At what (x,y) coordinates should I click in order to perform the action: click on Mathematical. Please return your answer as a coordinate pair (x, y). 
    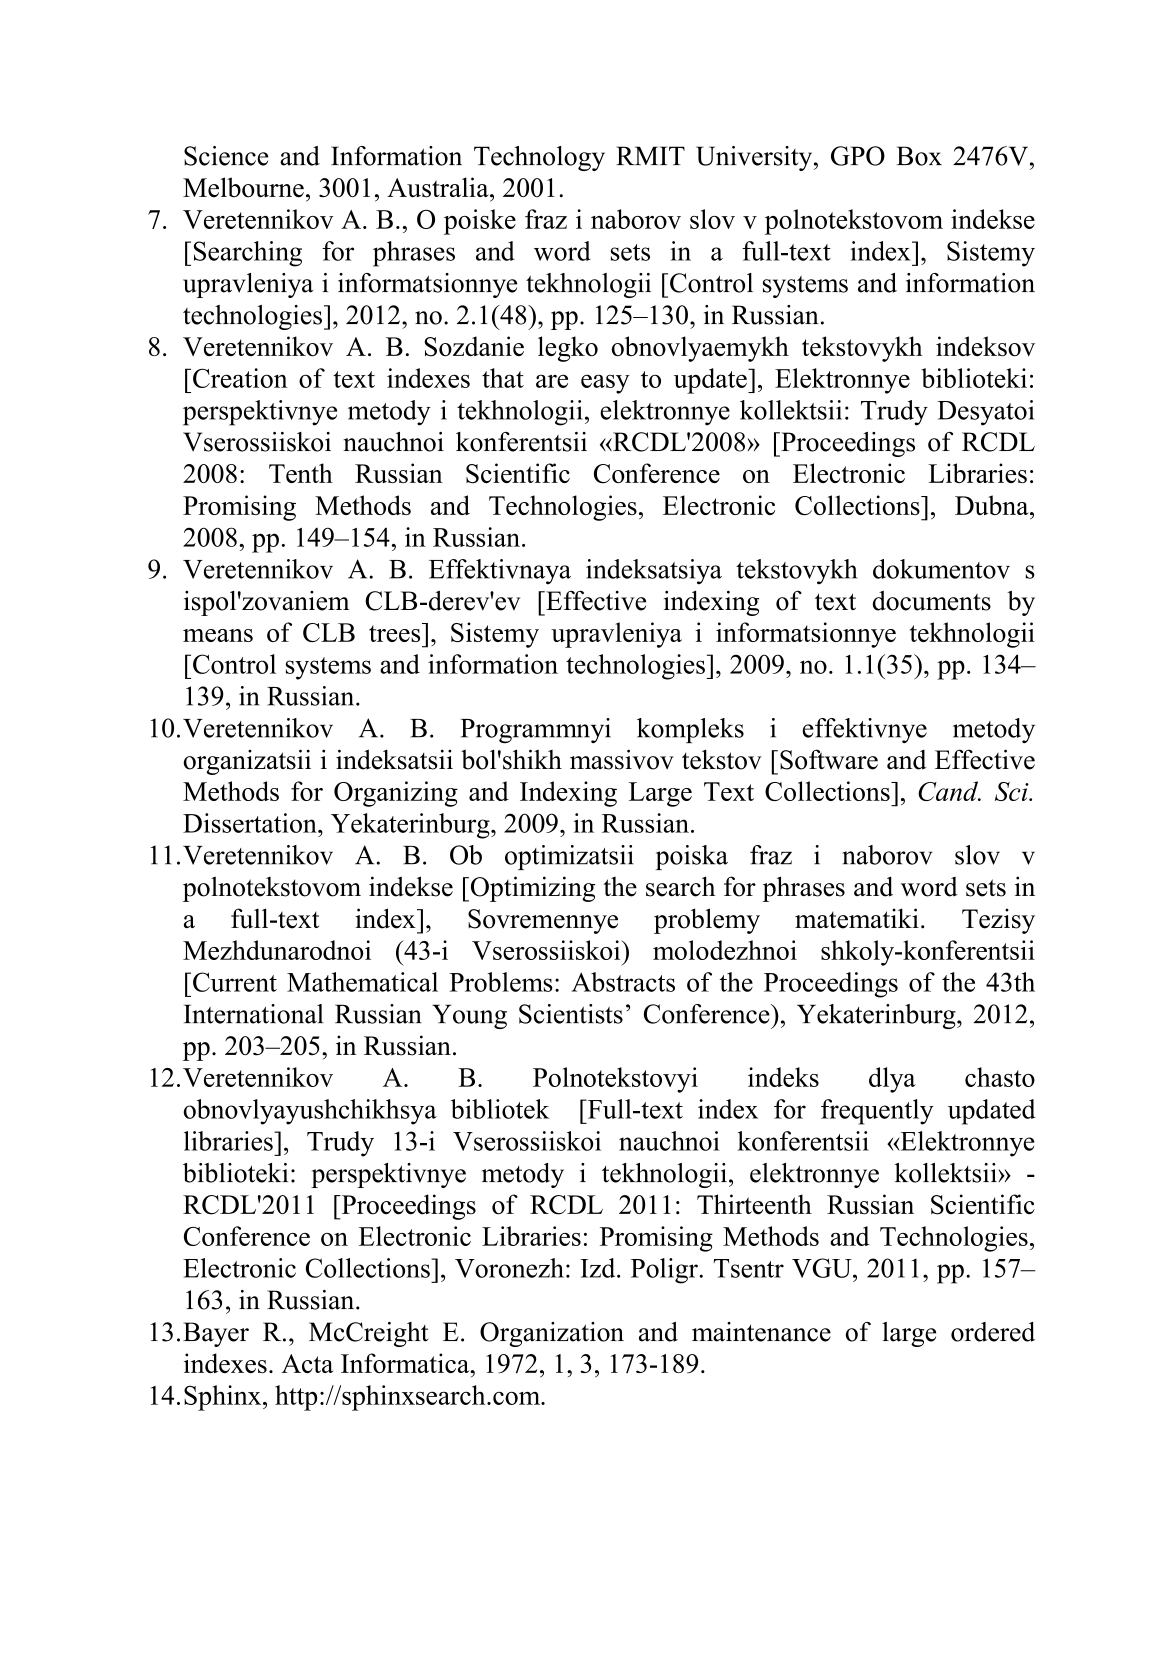
    Looking at the image, I should click on (362, 982).
